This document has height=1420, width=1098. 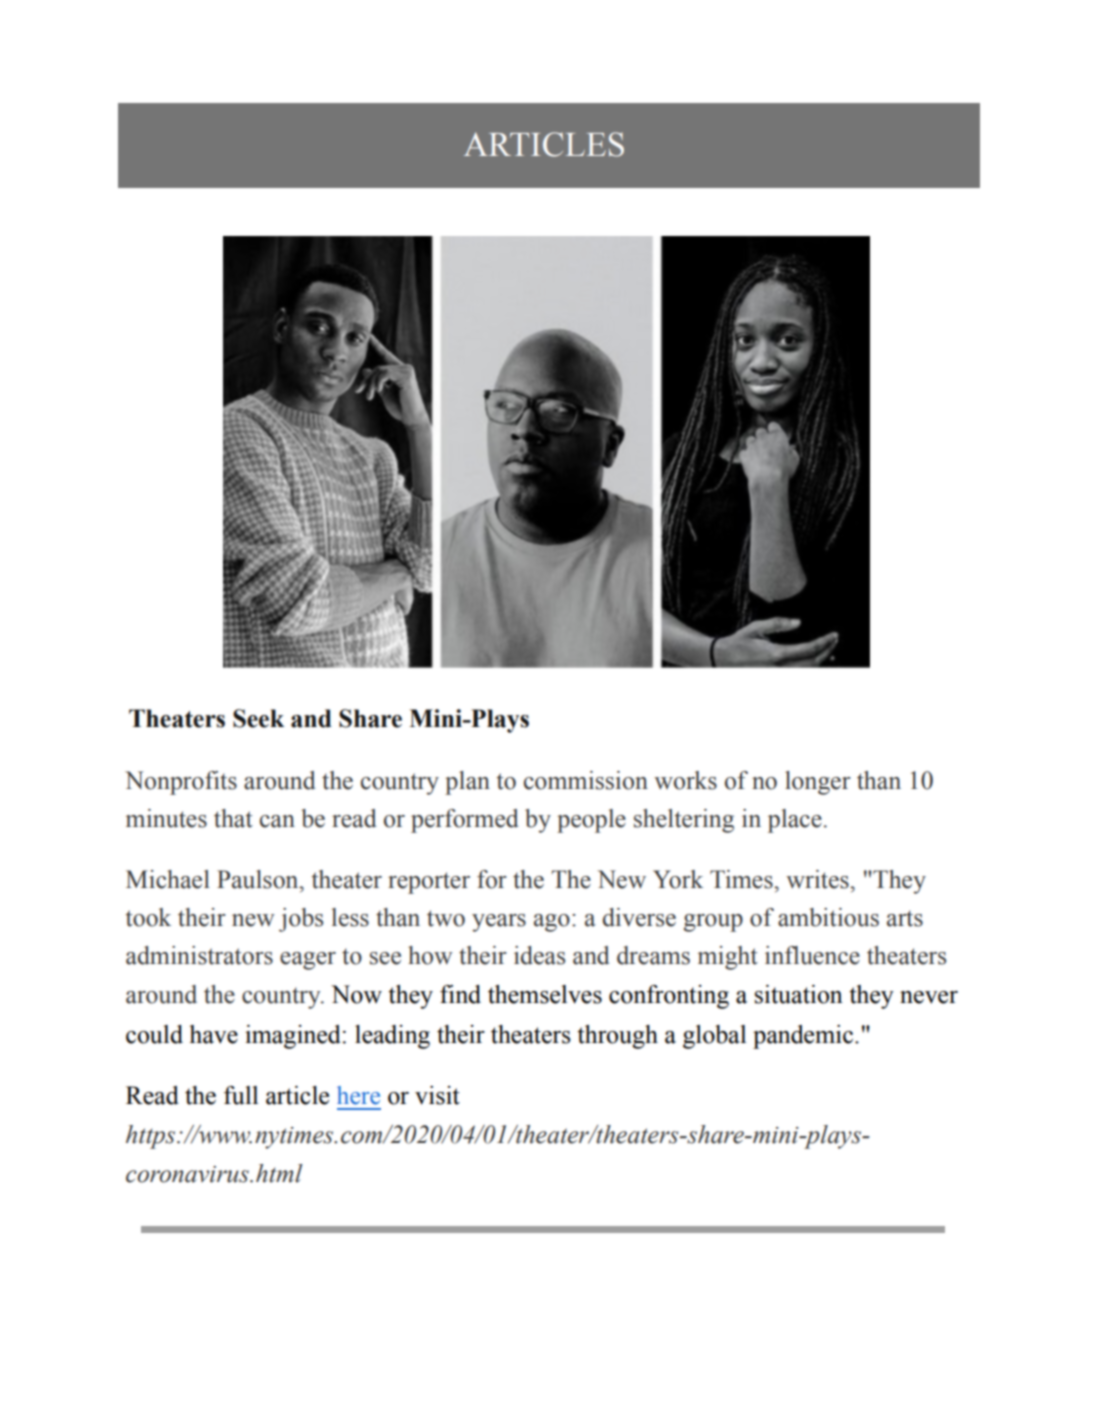 What do you see at coordinates (795, 821) in the document?
I see `place` at bounding box center [795, 821].
